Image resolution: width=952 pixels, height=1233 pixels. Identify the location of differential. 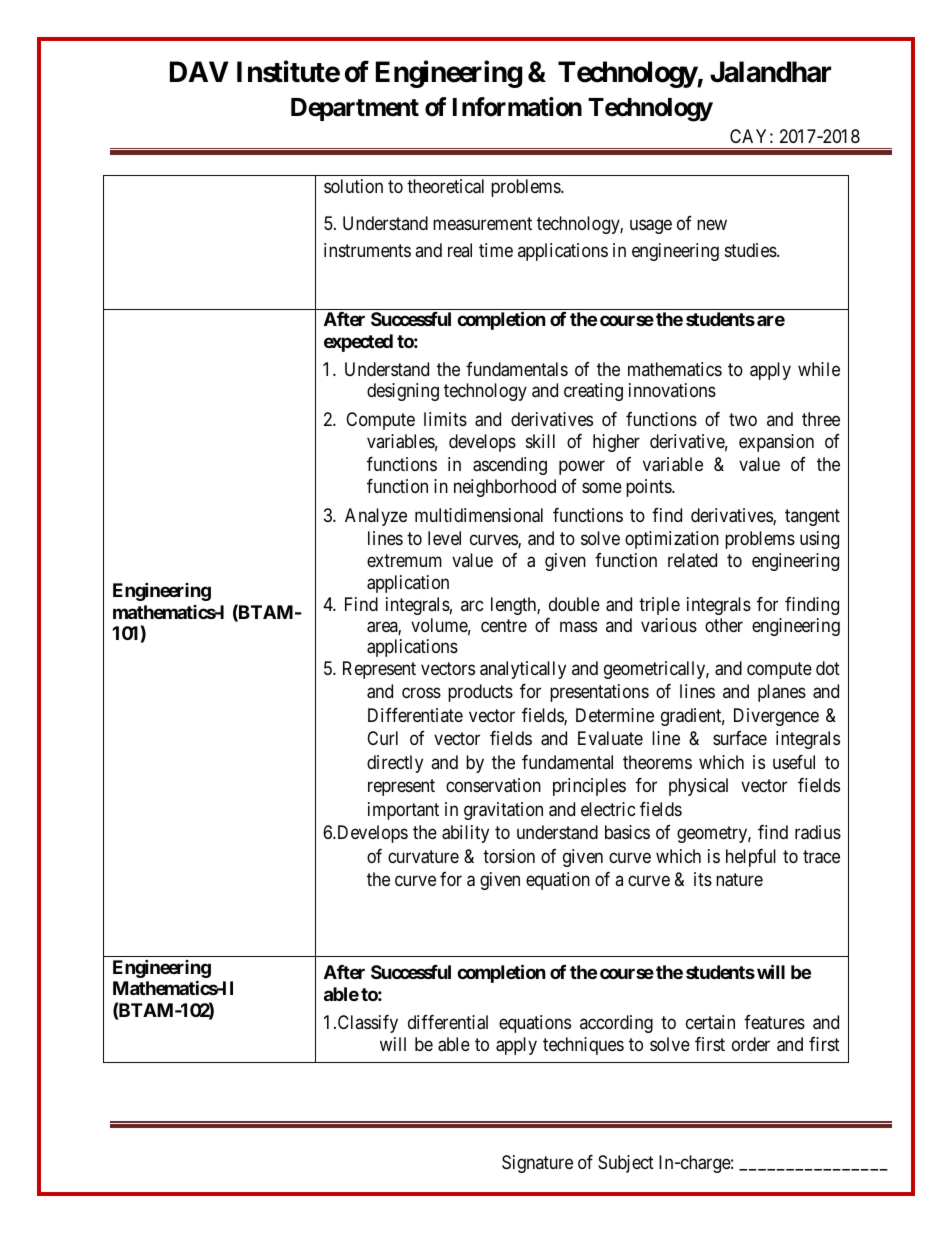
(448, 1022).
